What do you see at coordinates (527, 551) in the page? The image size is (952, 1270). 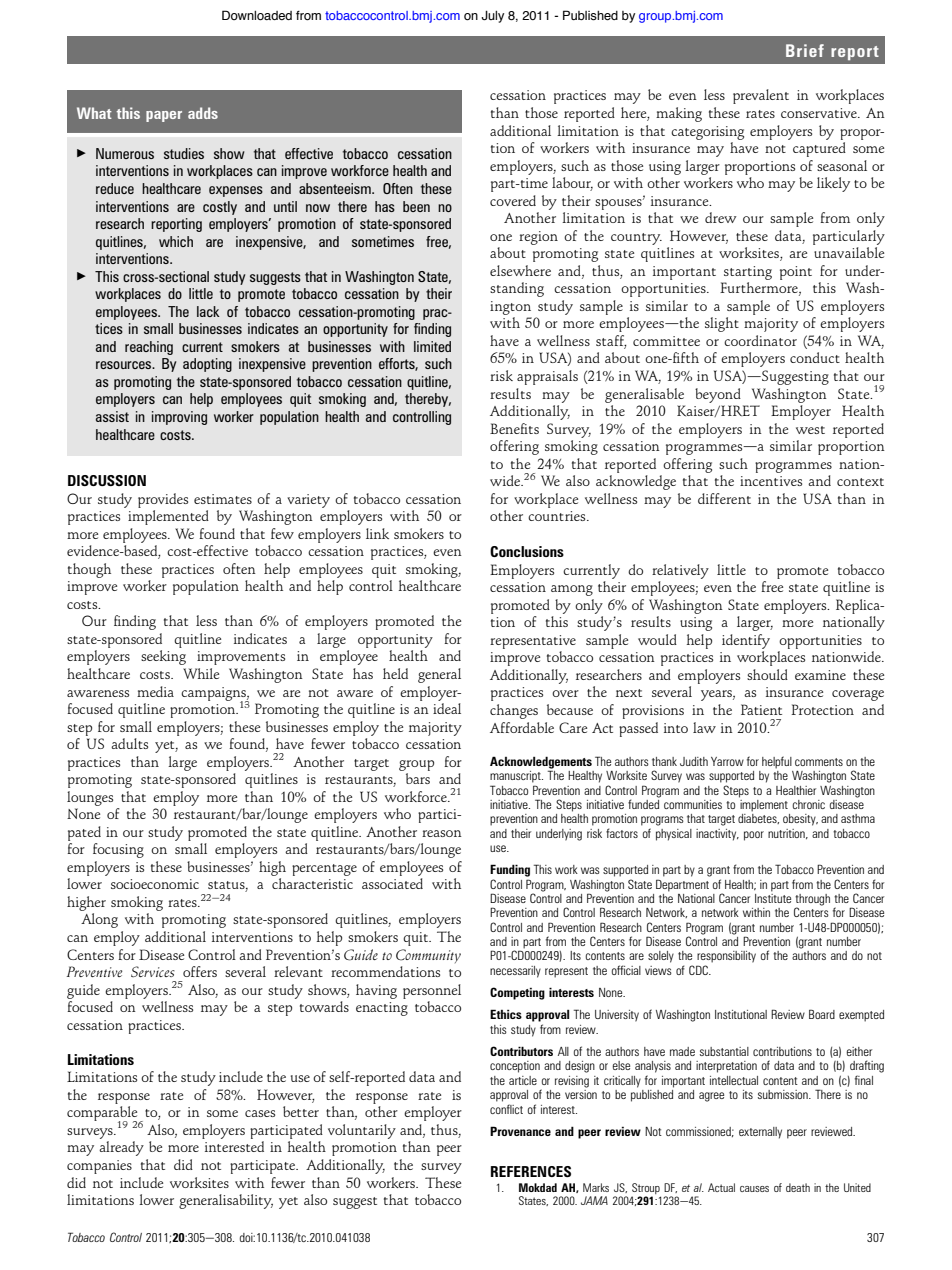 I see `Conclusions` at bounding box center [527, 551].
